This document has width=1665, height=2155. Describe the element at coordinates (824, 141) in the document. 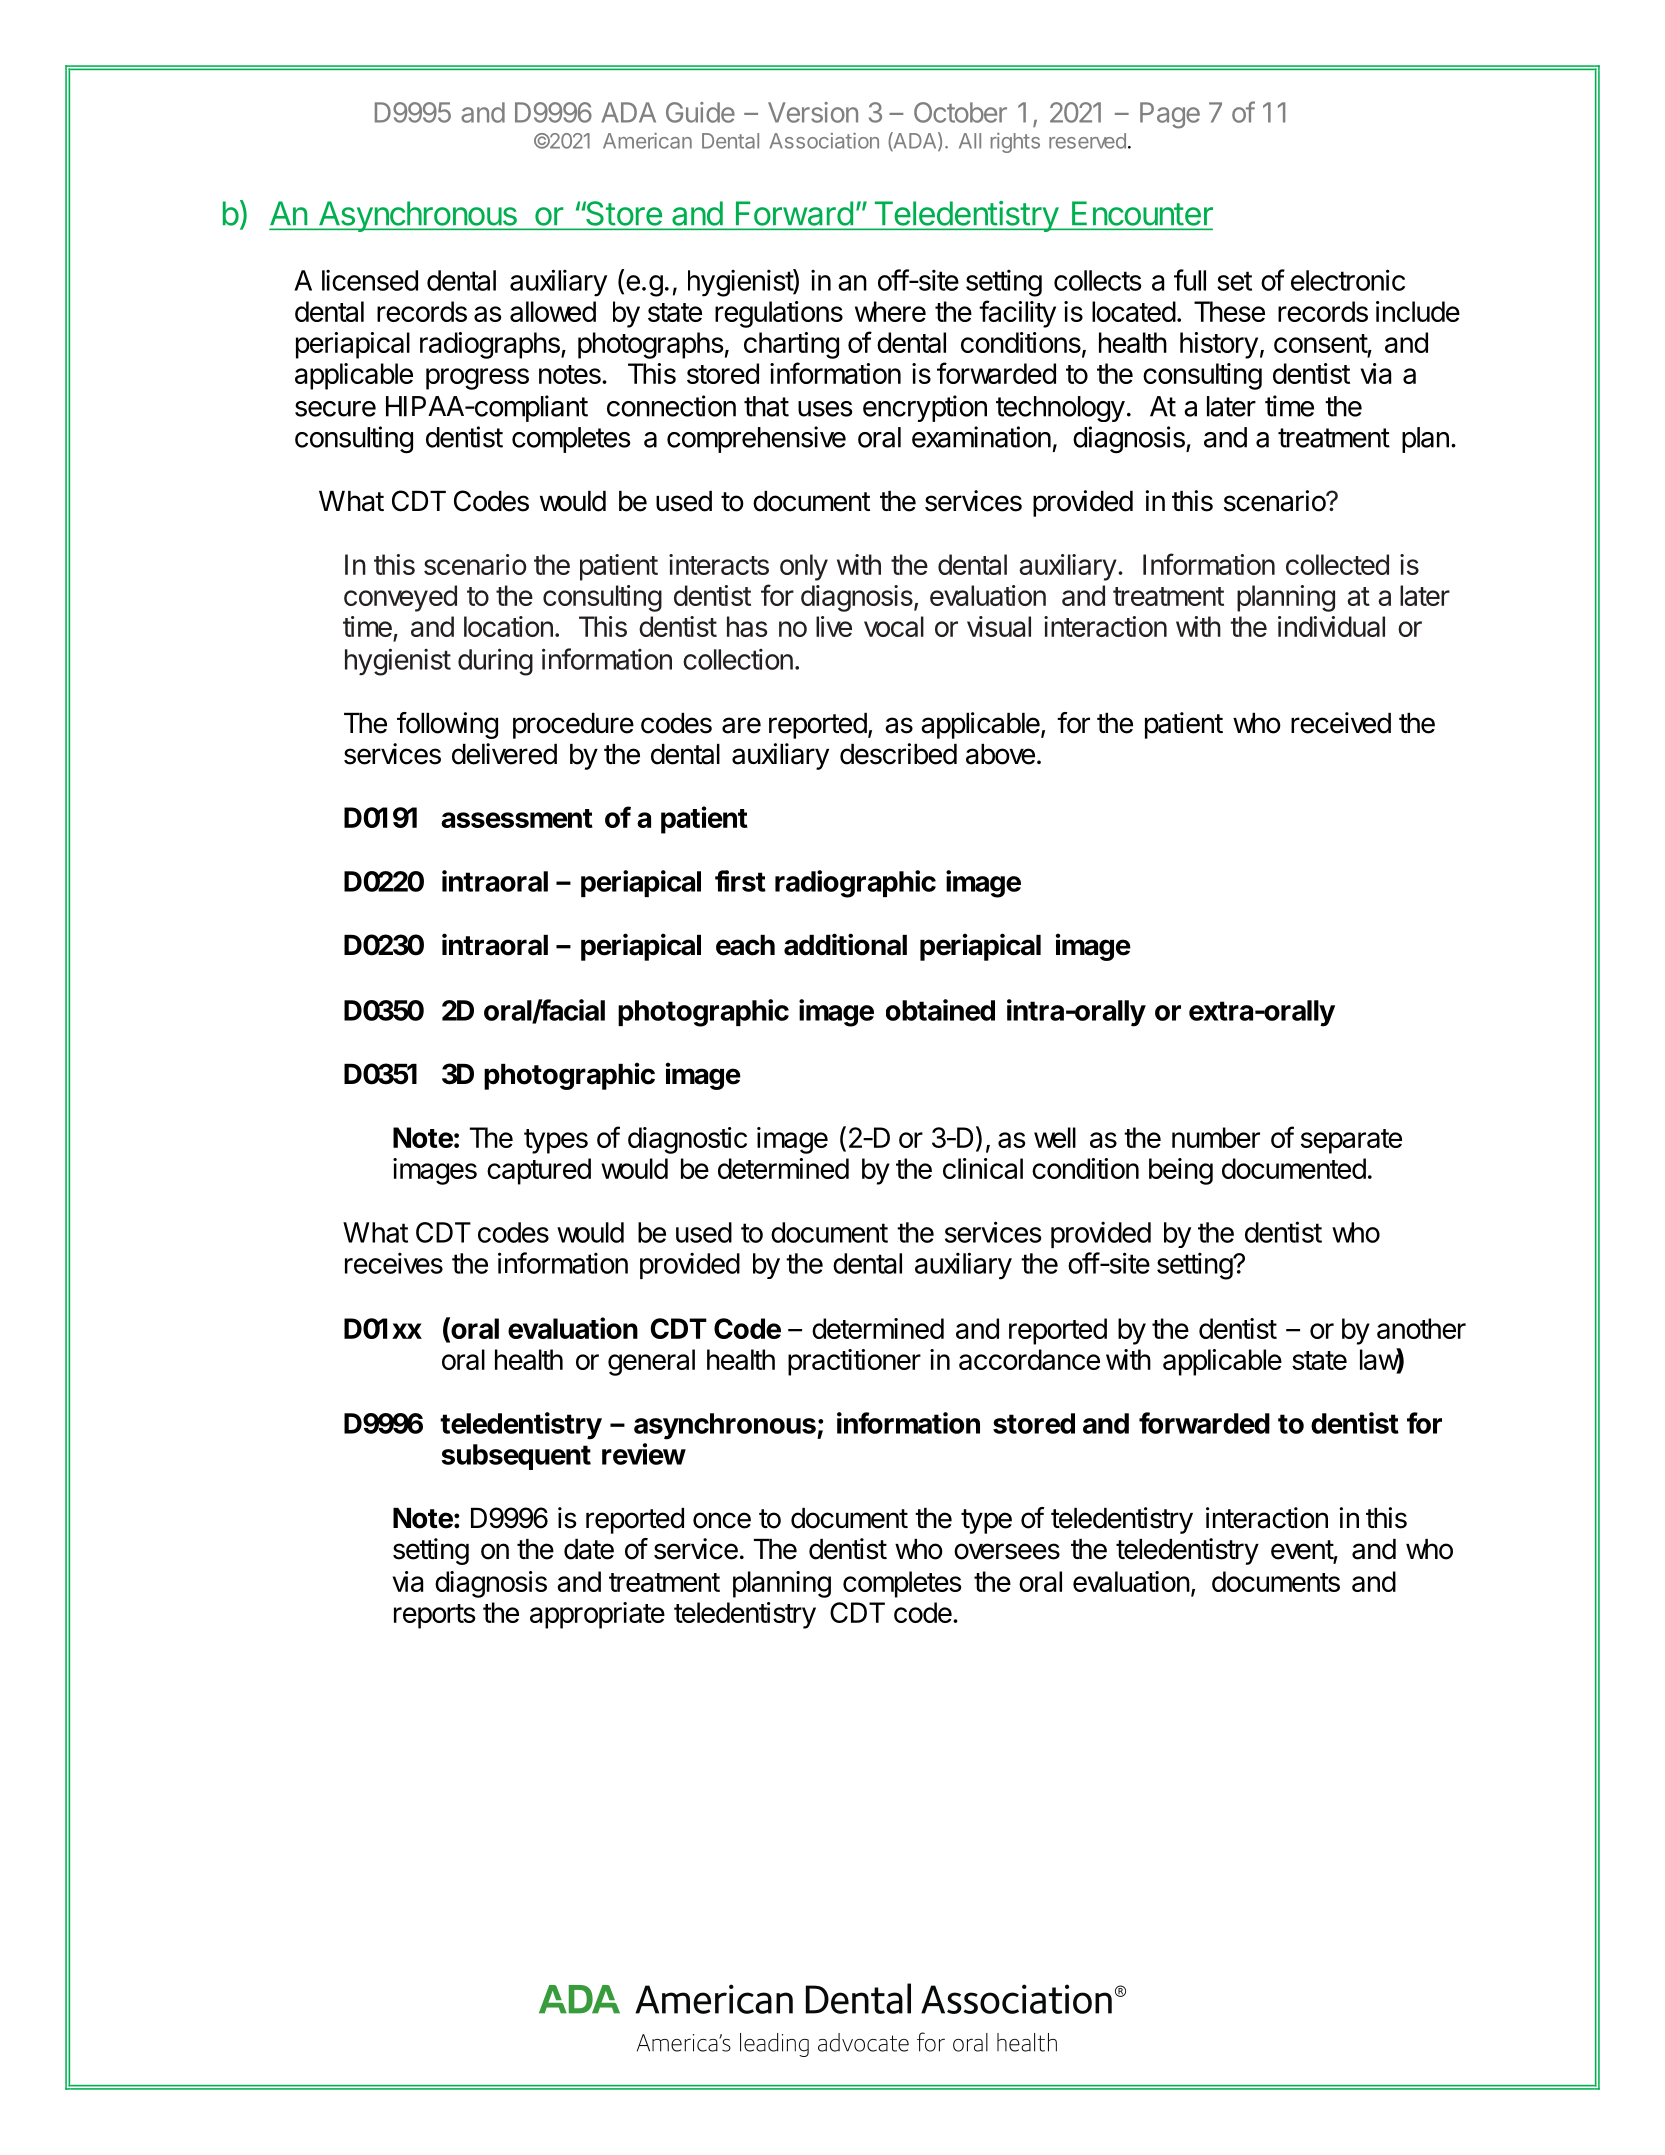

I see `Association` at that location.
